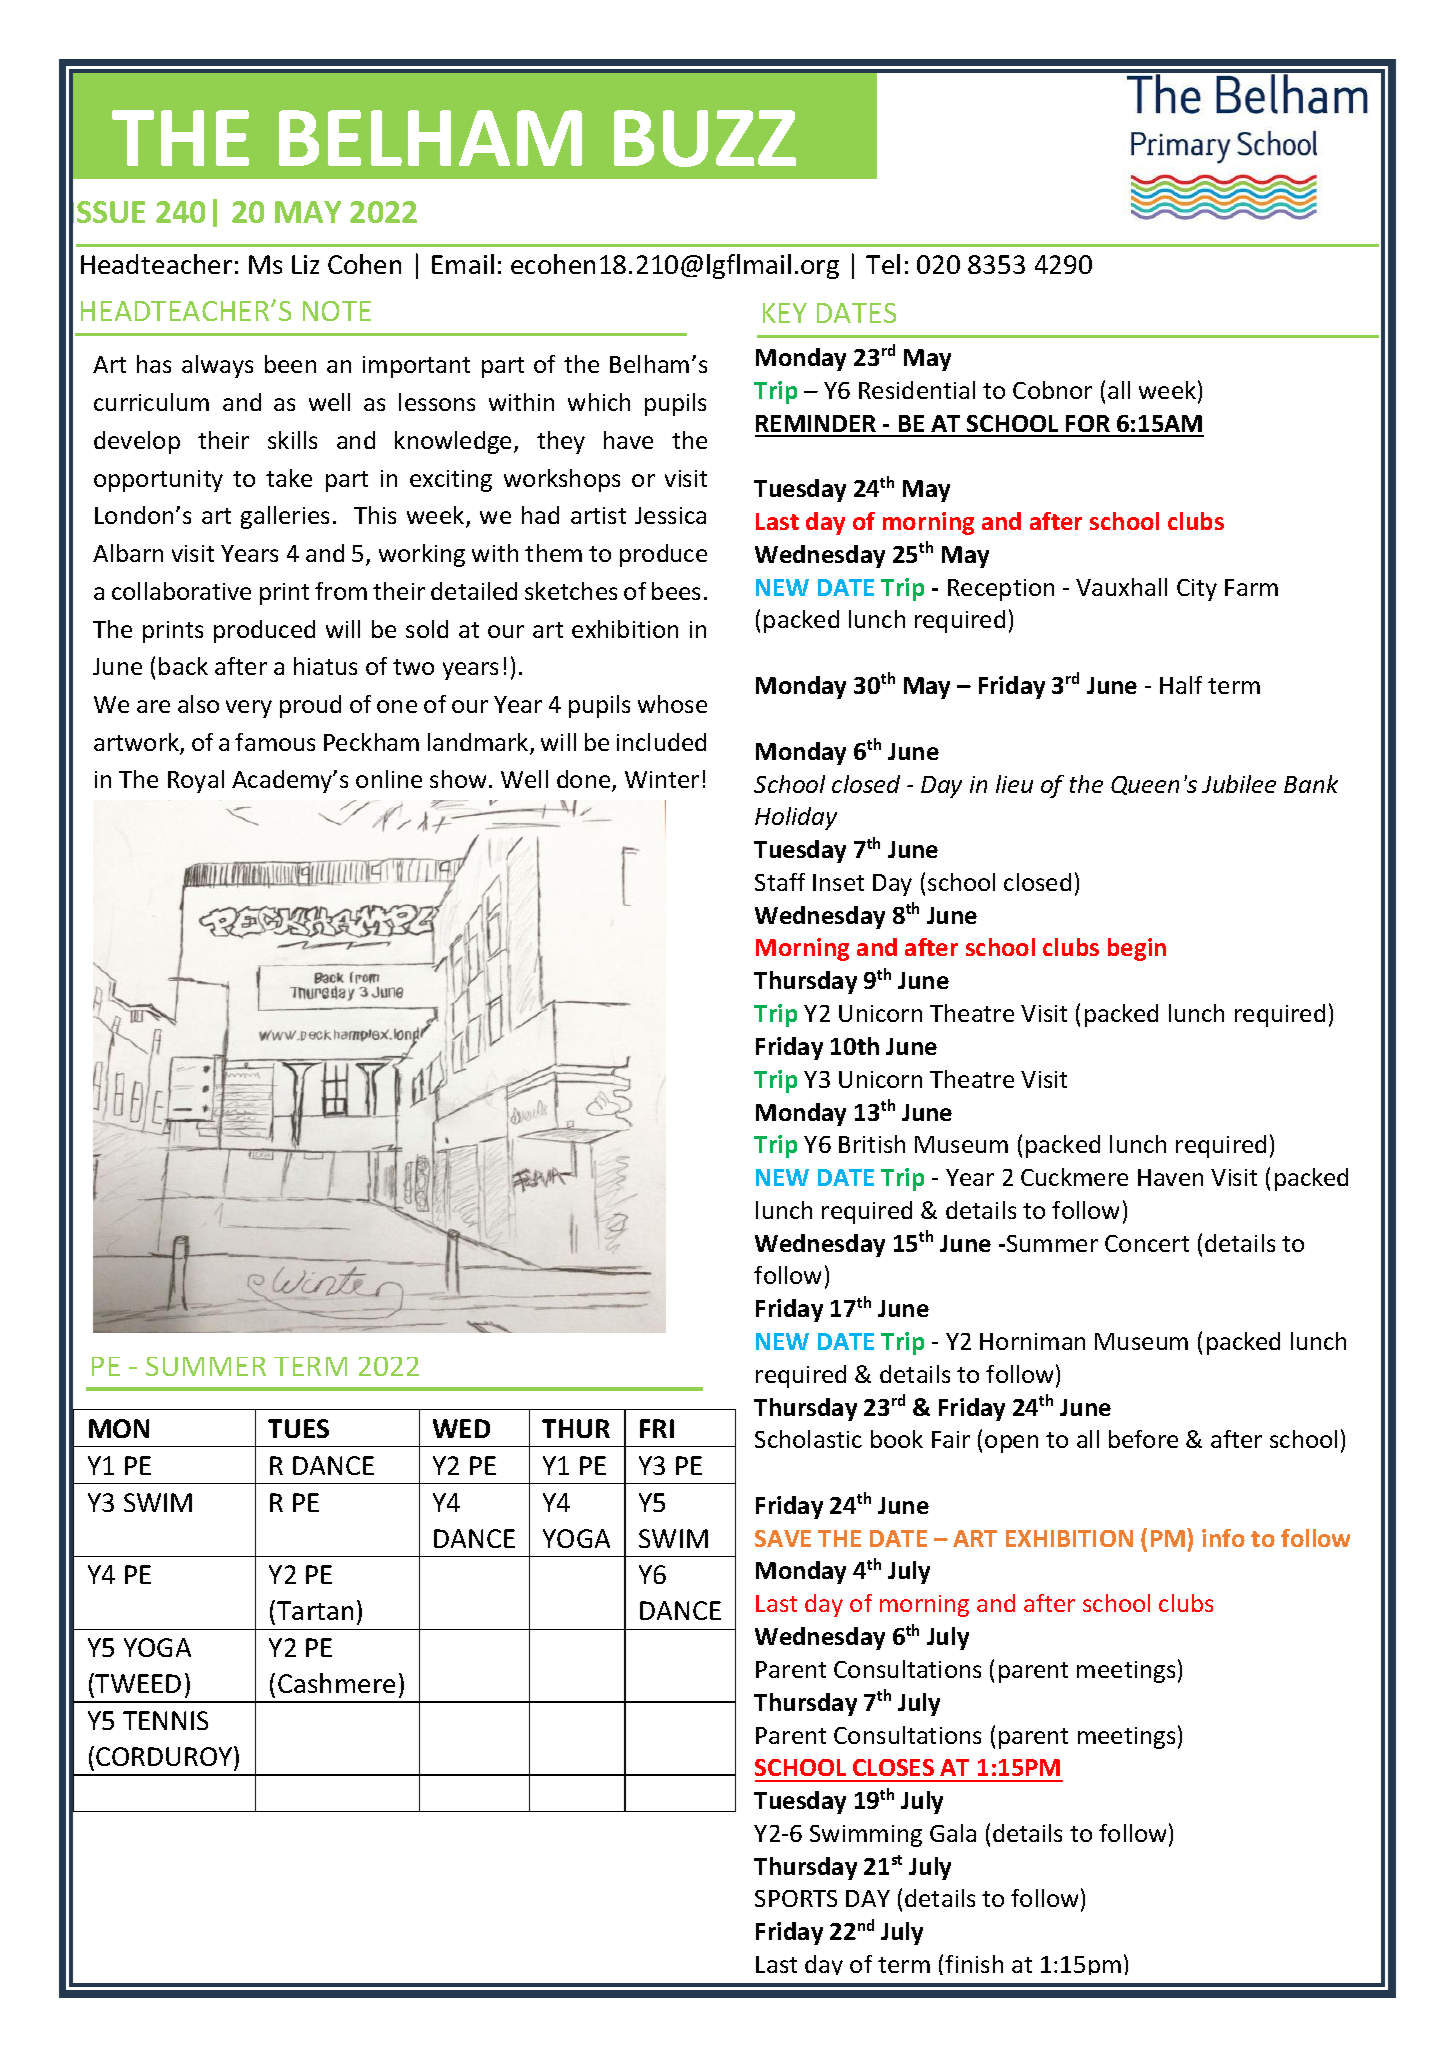 The height and width of the document is (2056, 1454). What do you see at coordinates (196, 781) in the document?
I see `Royal` at bounding box center [196, 781].
